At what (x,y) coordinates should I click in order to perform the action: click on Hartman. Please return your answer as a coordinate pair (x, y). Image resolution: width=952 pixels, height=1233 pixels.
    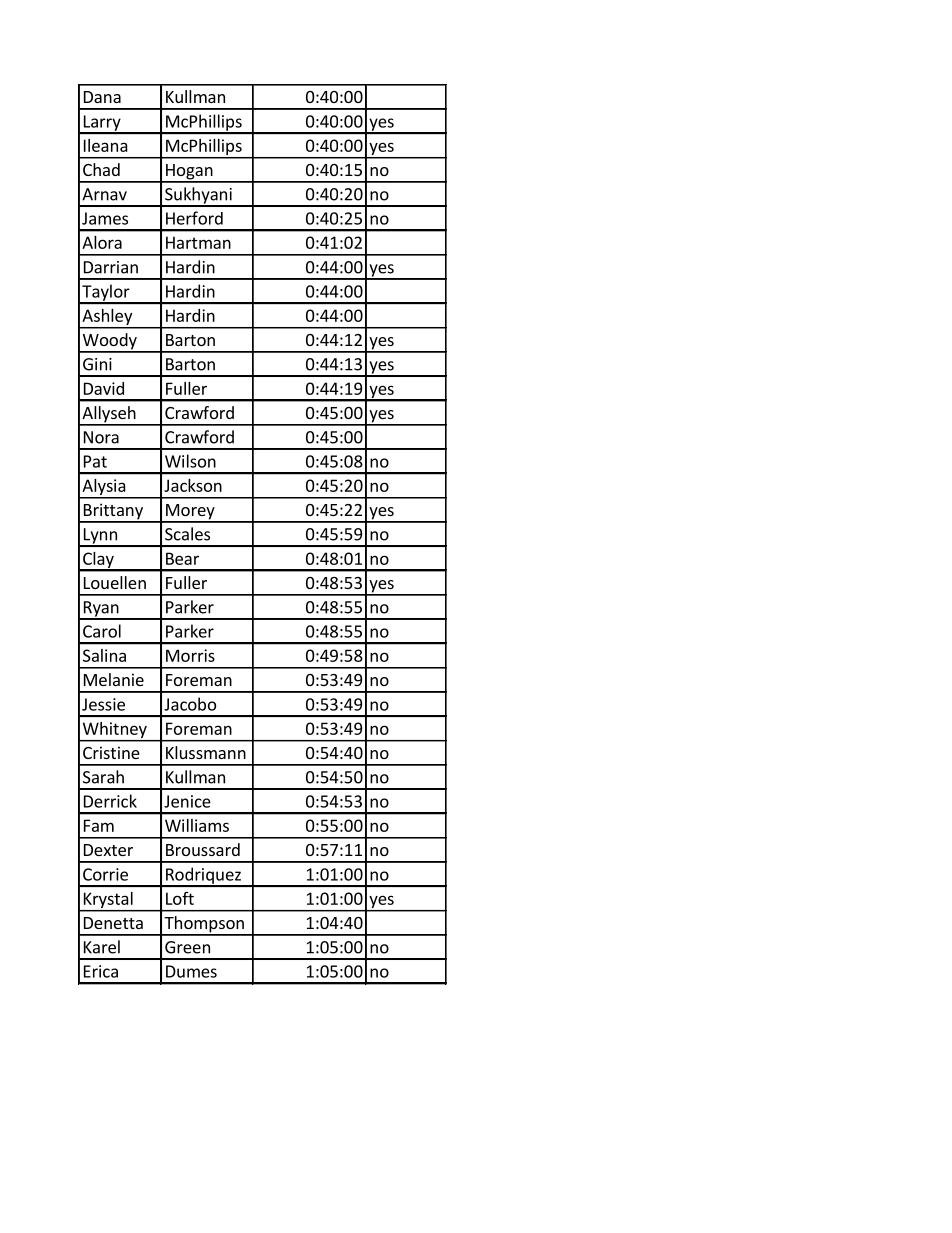
    Looking at the image, I should click on (198, 242).
